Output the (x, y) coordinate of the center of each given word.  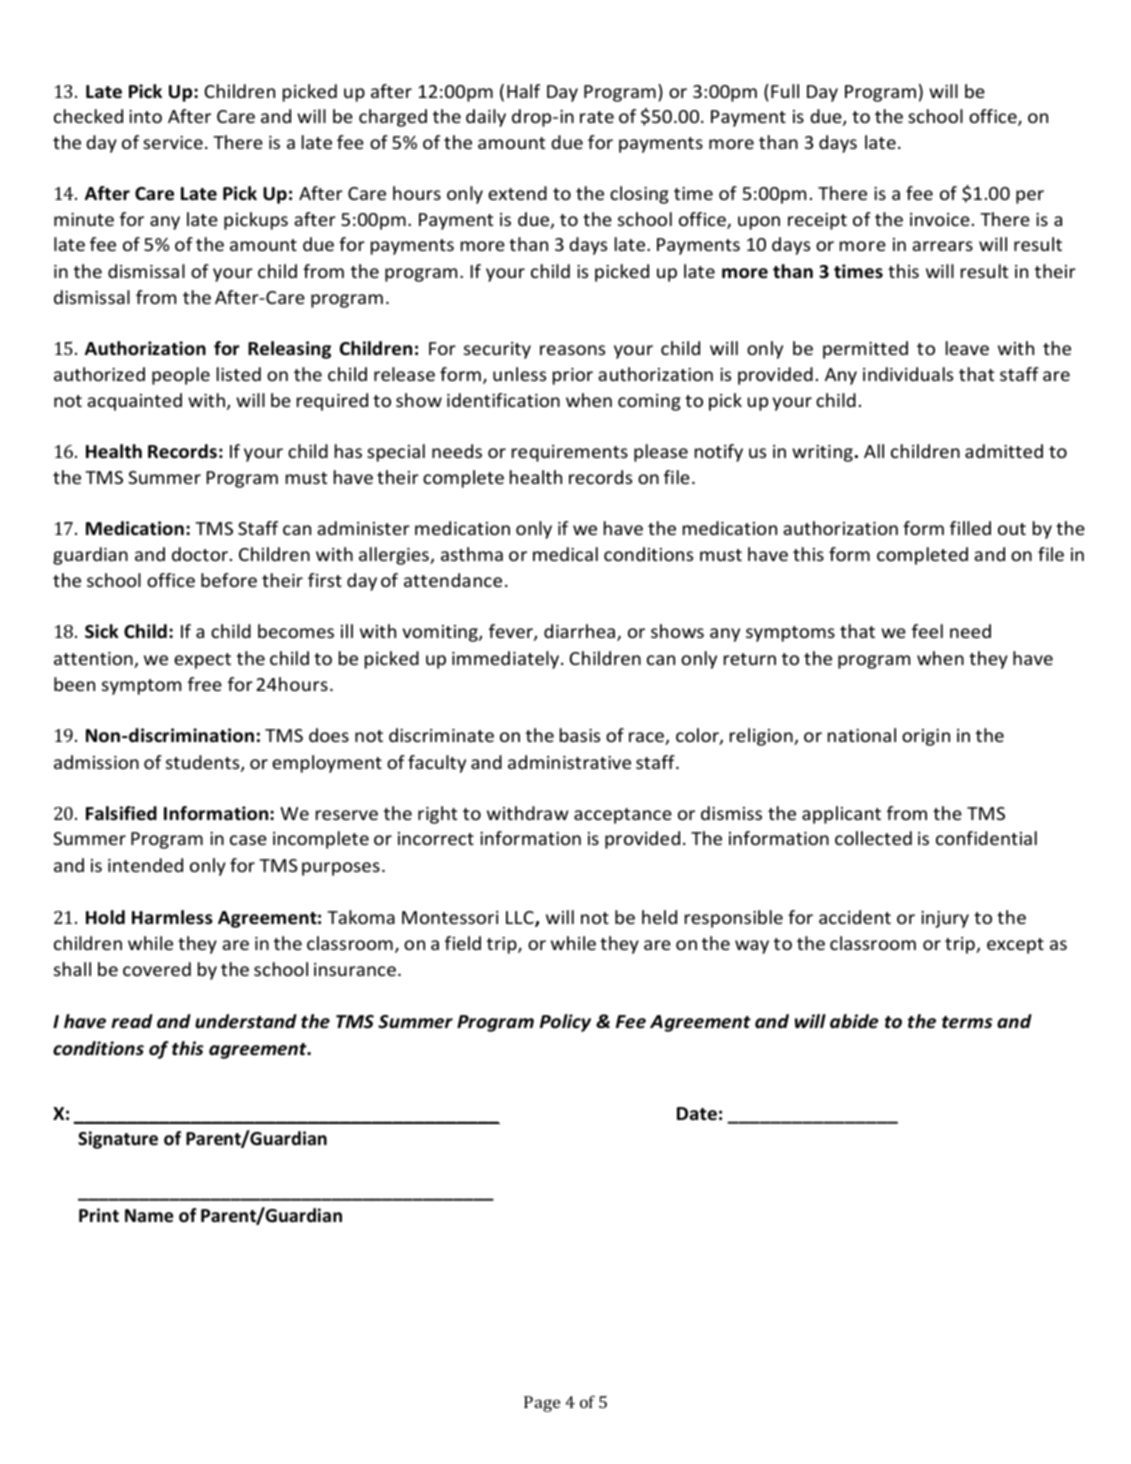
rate (597, 117)
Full (785, 91)
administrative (569, 762)
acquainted (134, 402)
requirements (570, 453)
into (145, 116)
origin (926, 737)
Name (149, 1216)
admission (96, 762)
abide (854, 1021)
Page (542, 1404)
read (132, 1021)
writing (822, 453)
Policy (565, 1023)
